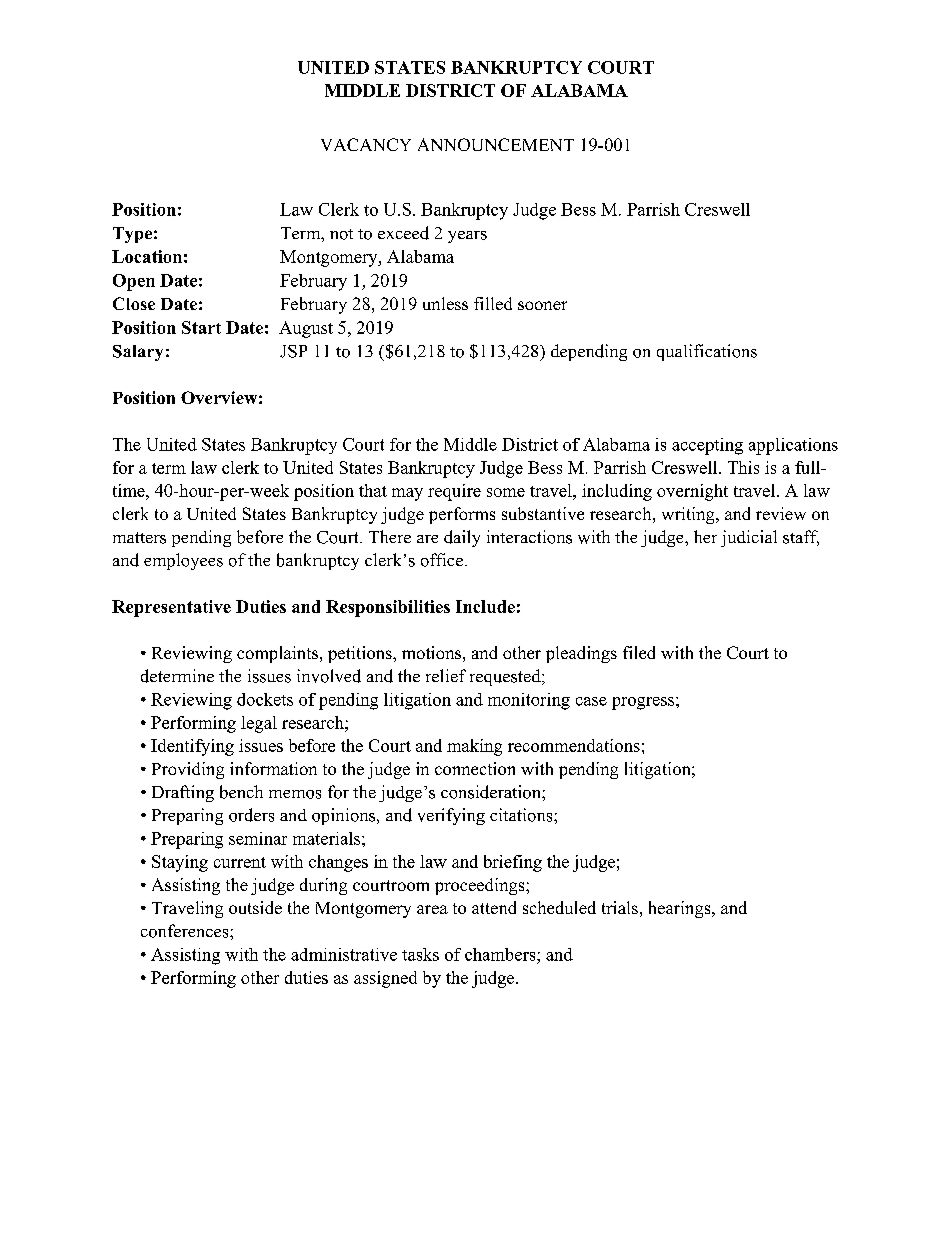  I want to click on accepting, so click(707, 446).
